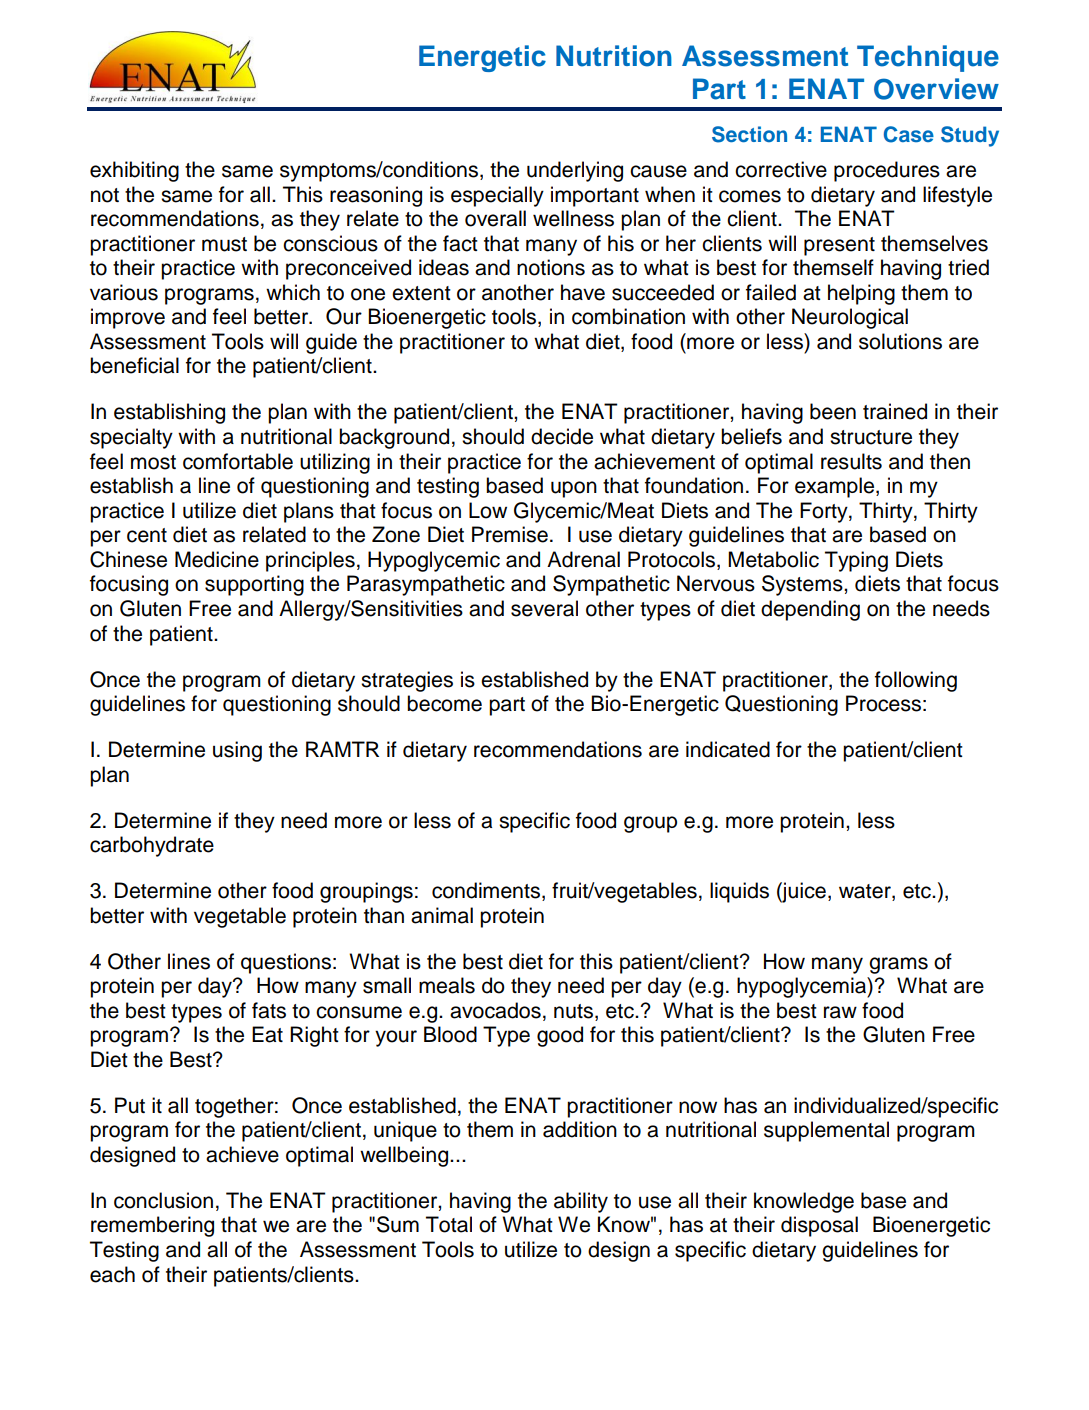 Image resolution: width=1089 pixels, height=1410 pixels. What do you see at coordinates (916, 681) in the screenshot?
I see `following` at bounding box center [916, 681].
